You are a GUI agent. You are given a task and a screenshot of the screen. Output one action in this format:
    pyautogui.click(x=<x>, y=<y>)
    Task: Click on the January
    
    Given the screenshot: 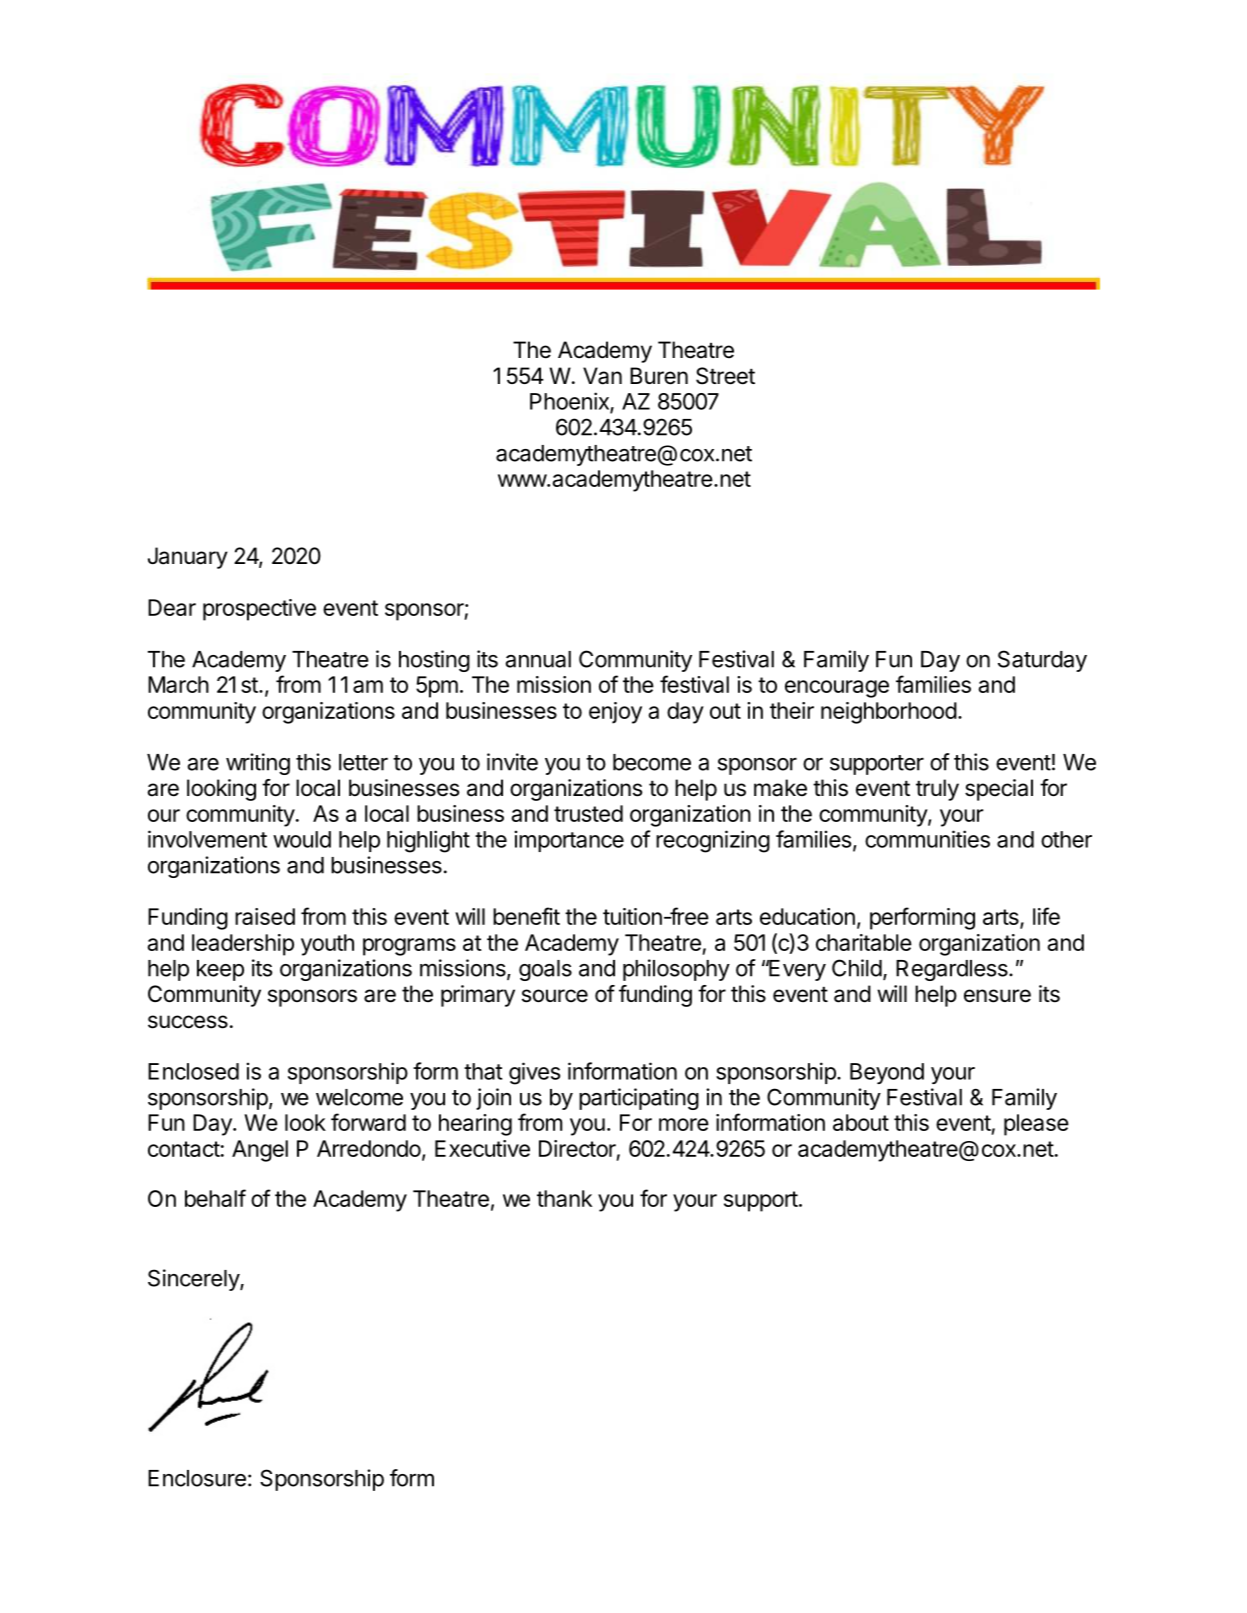 What is the action you would take?
    pyautogui.click(x=188, y=558)
